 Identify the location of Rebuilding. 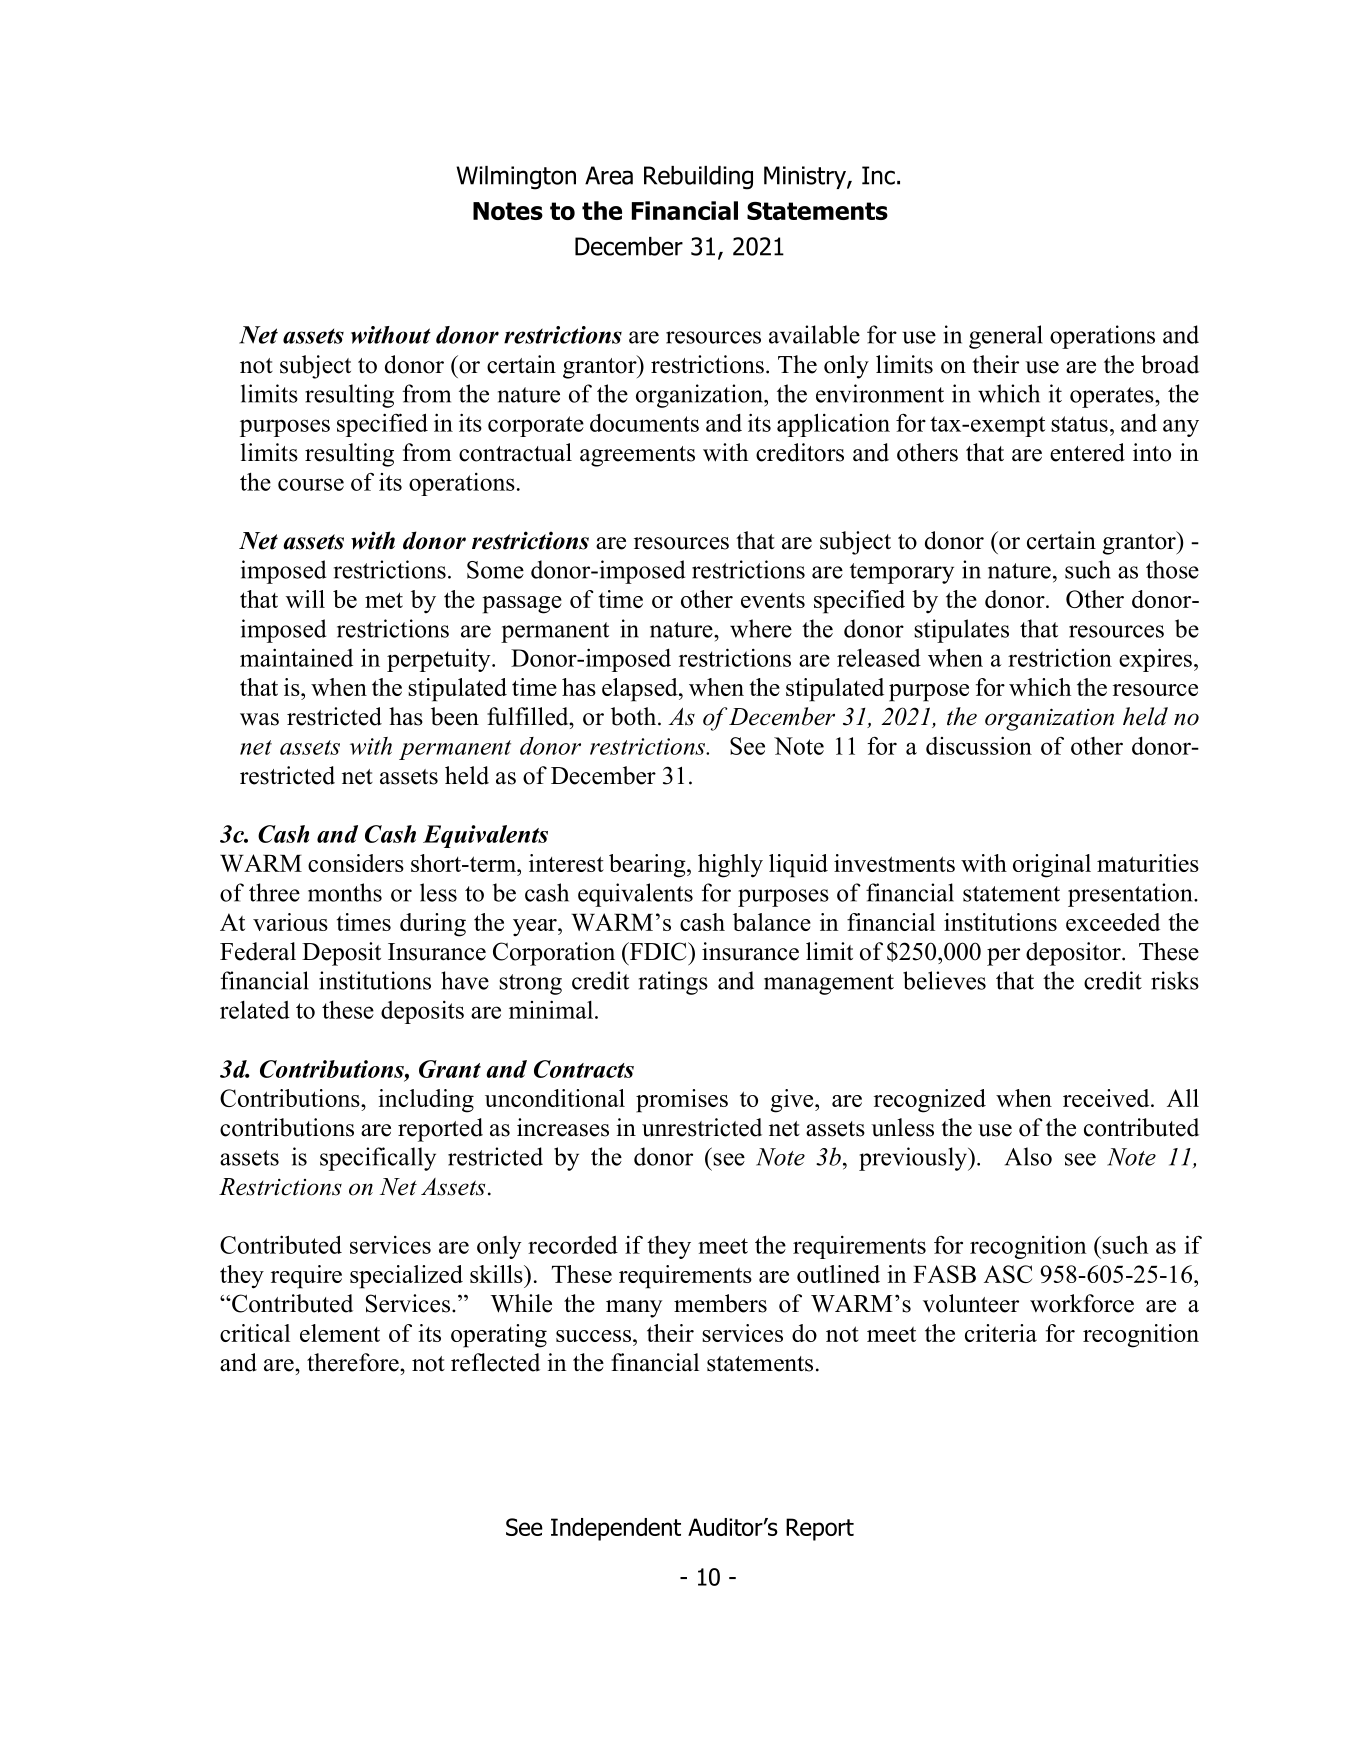
(698, 178).
